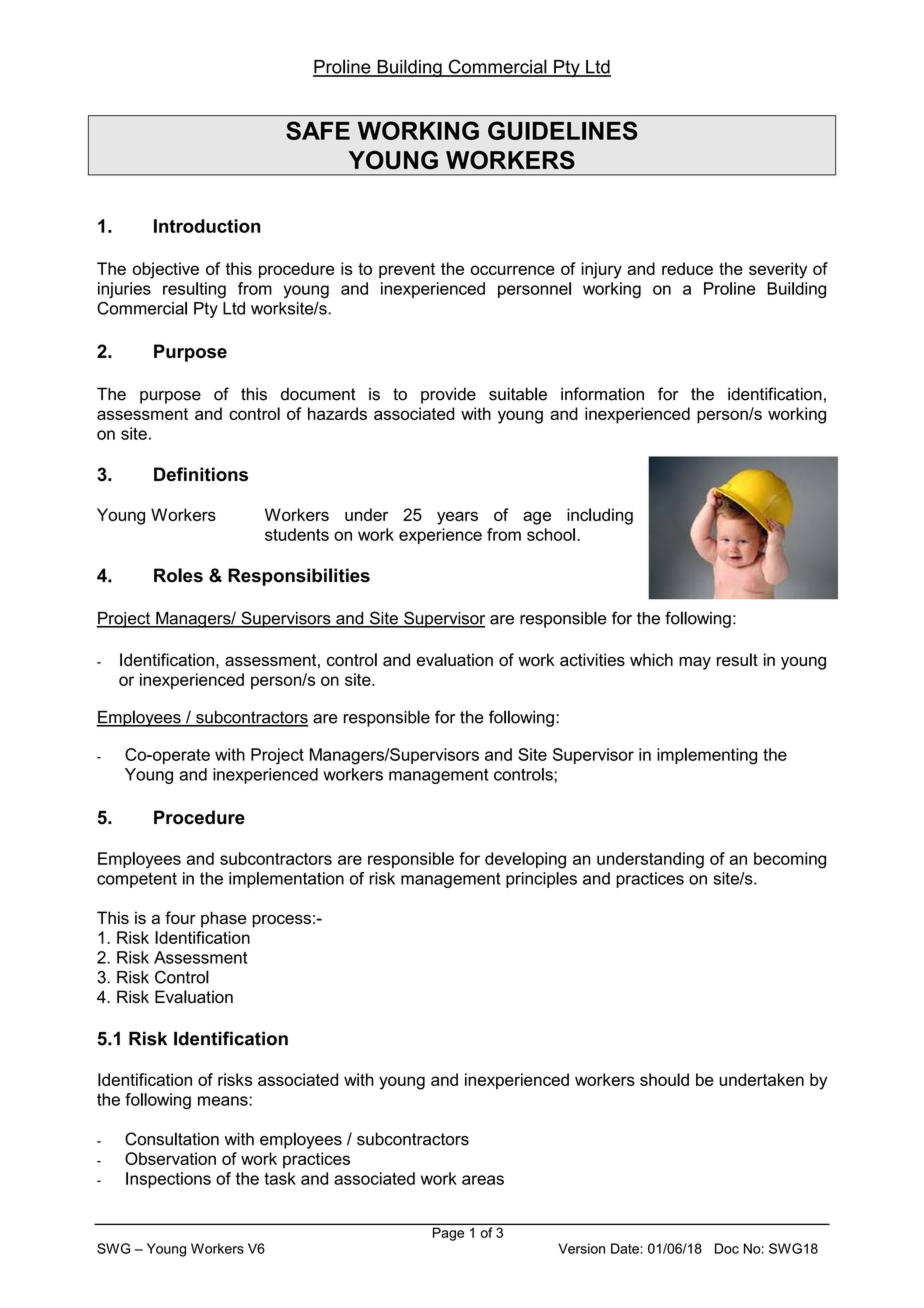  Describe the element at coordinates (592, 659) in the document. I see `activities` at that location.
